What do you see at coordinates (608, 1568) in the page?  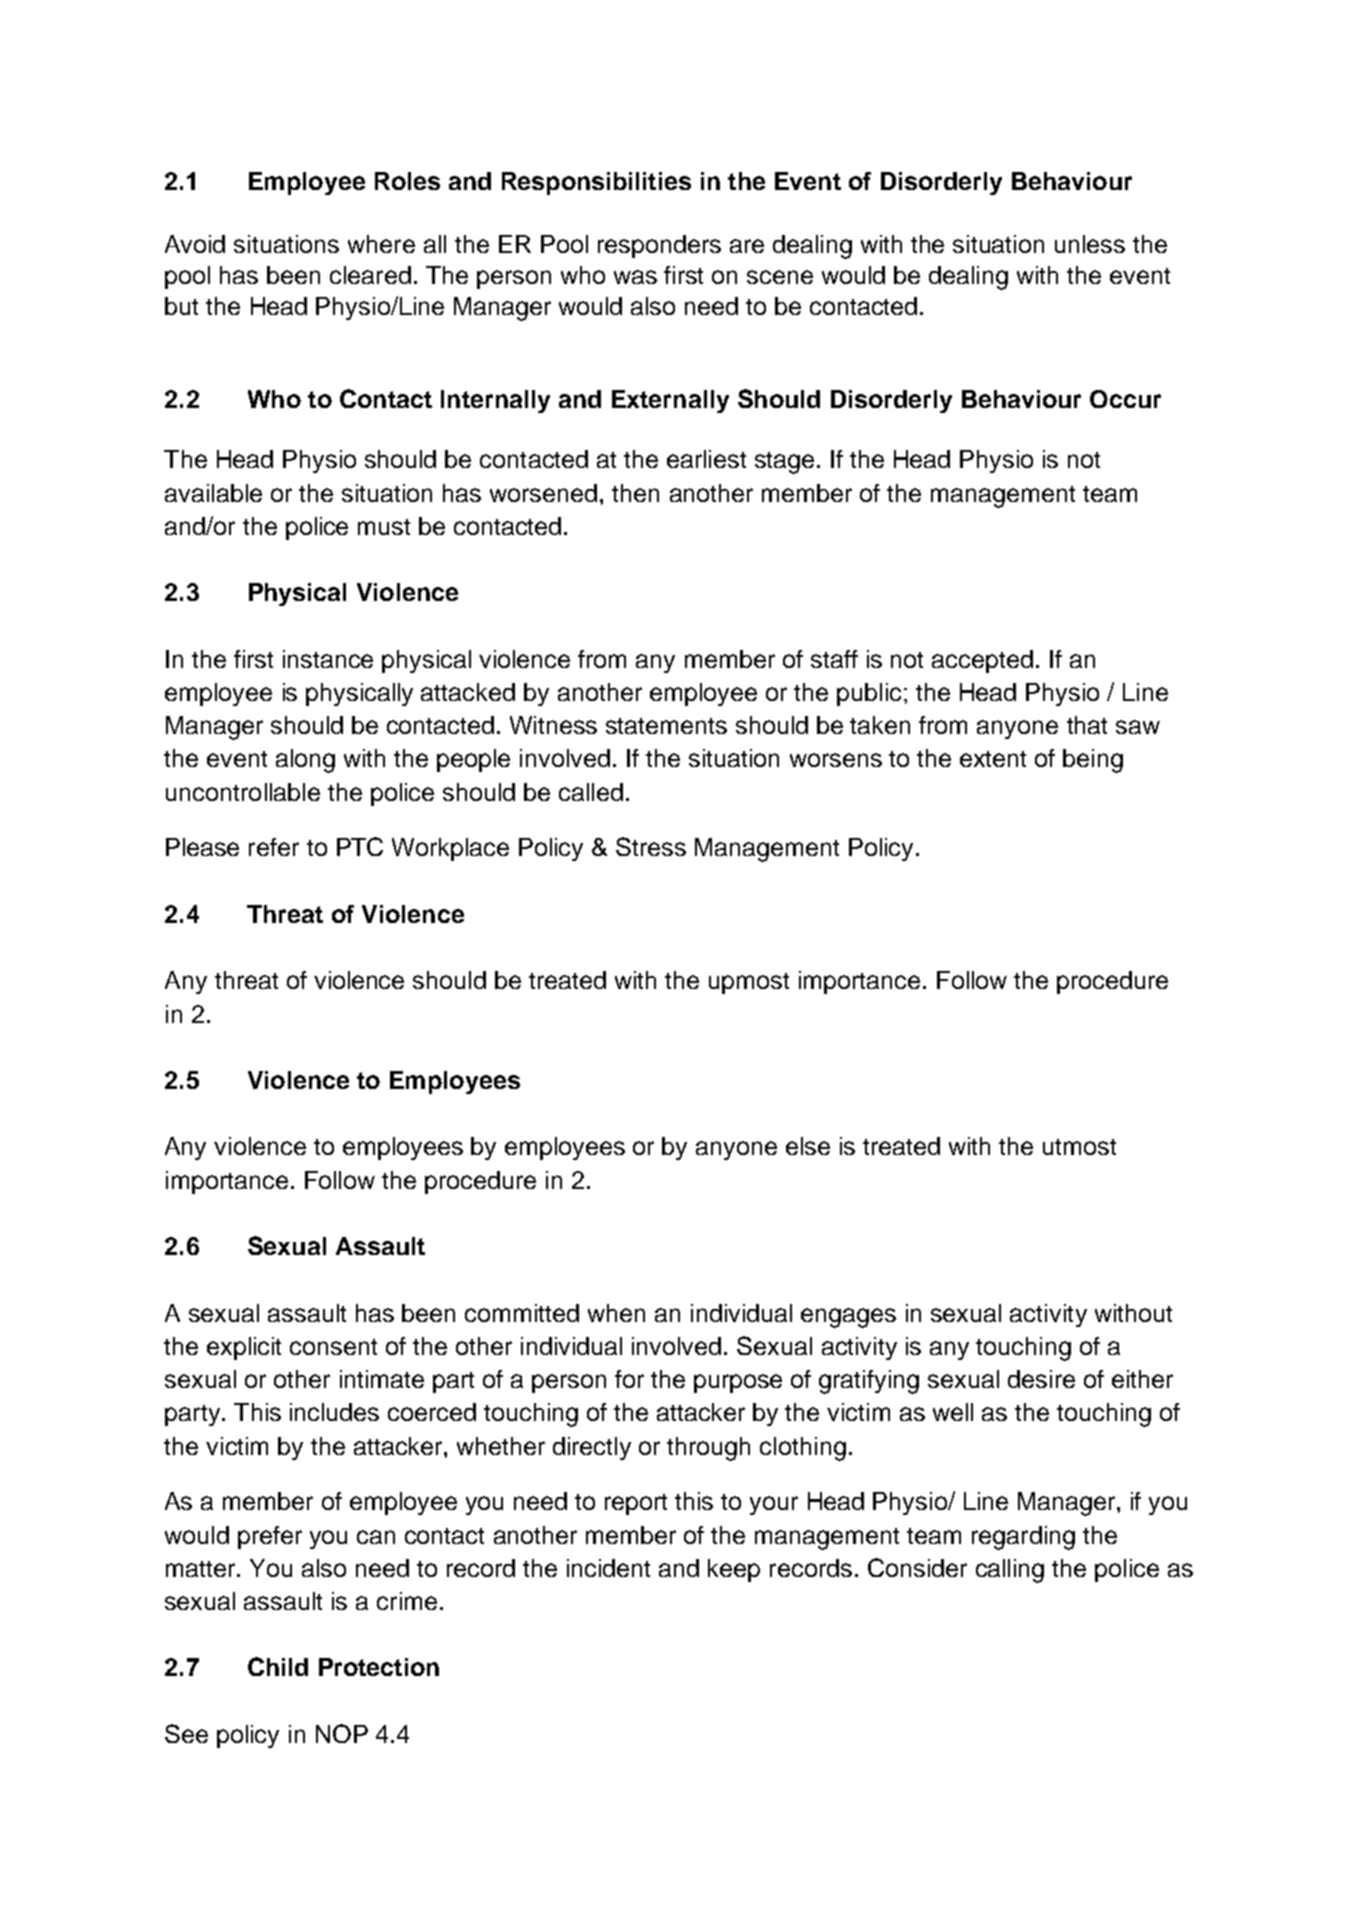 I see `incident` at bounding box center [608, 1568].
